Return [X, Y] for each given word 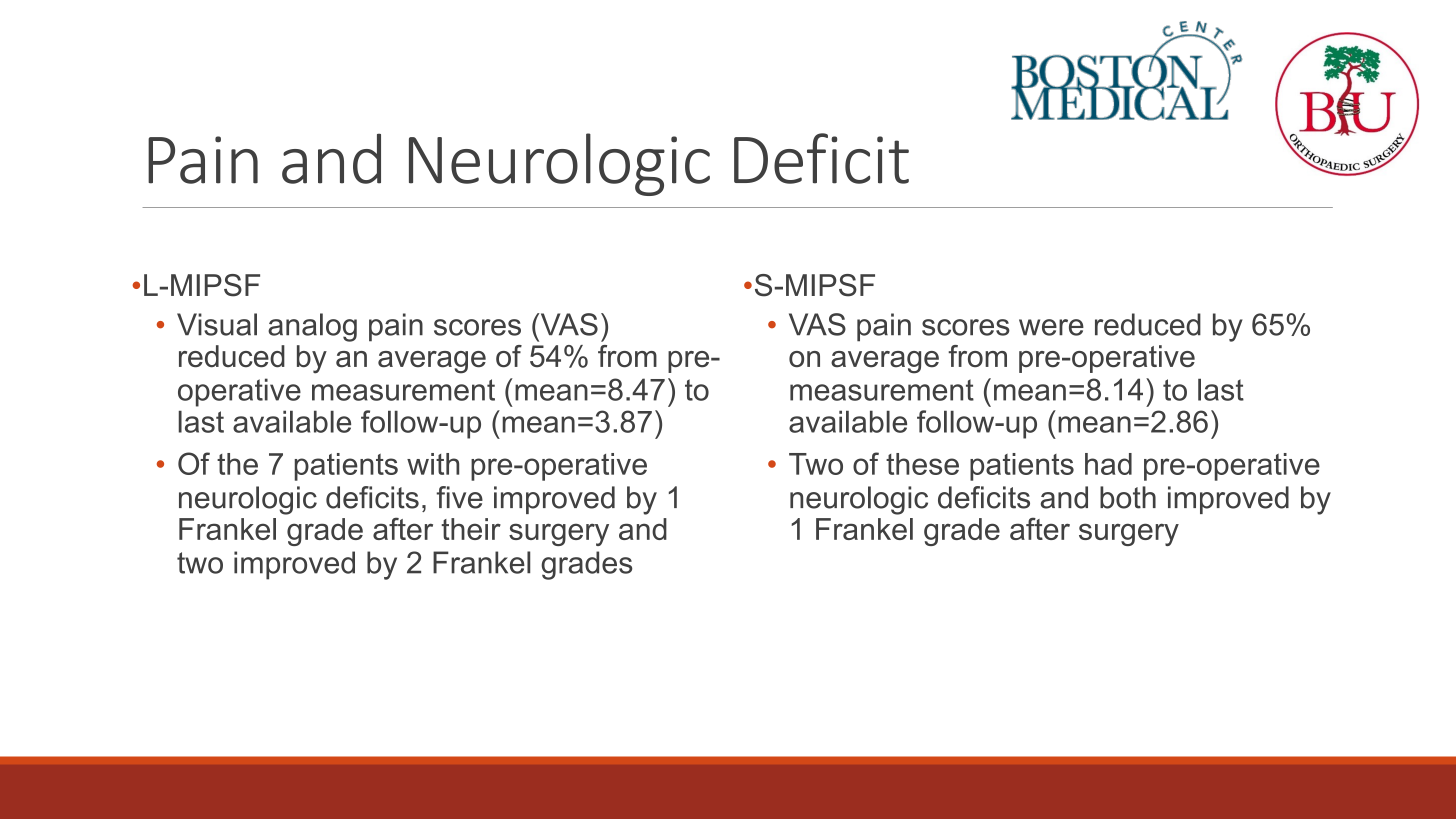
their [471, 529]
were [1051, 327]
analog [312, 327]
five [459, 497]
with [433, 464]
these [922, 464]
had [1108, 464]
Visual [217, 324]
